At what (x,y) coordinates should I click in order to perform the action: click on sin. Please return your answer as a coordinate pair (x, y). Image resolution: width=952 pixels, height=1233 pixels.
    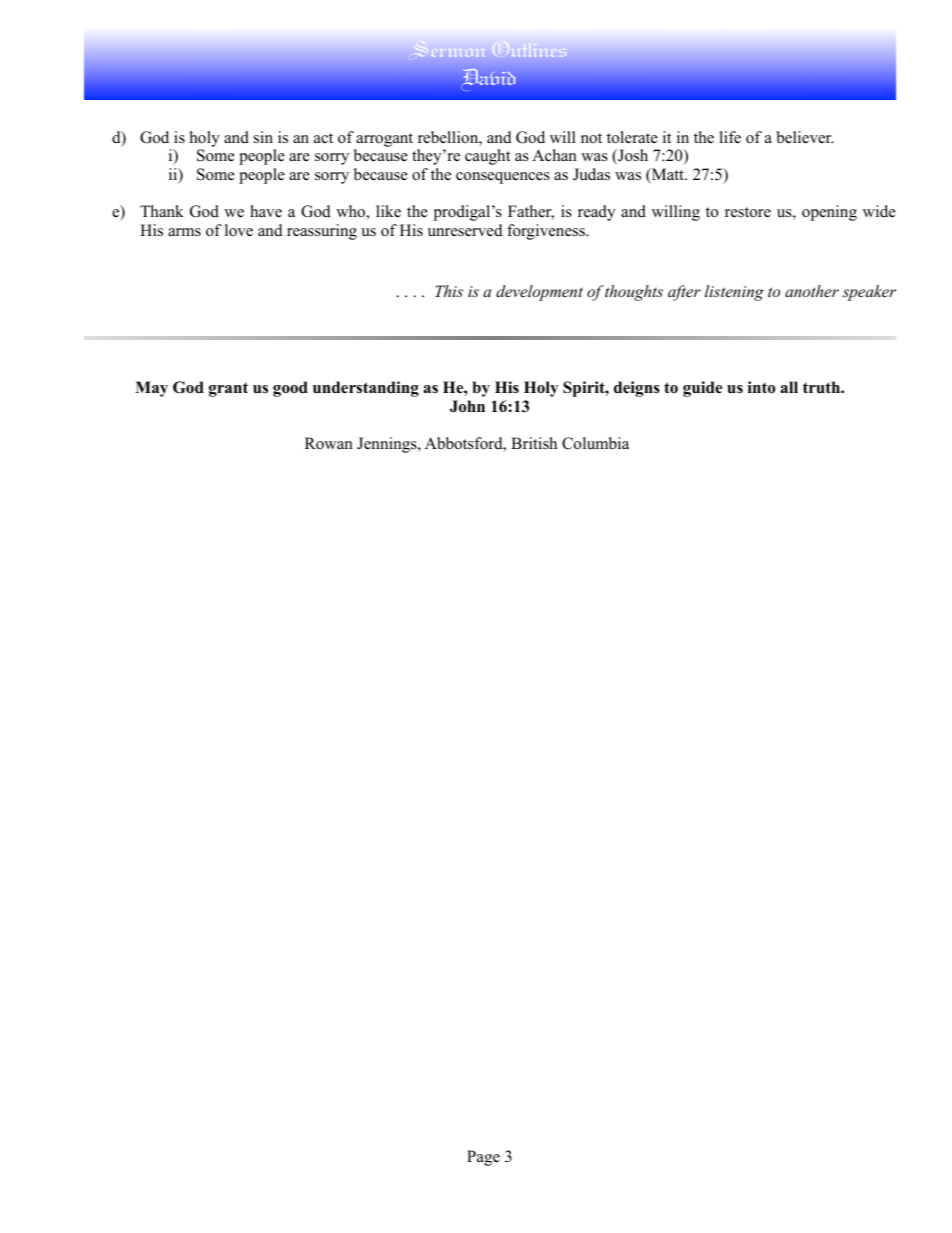
    Looking at the image, I should click on (263, 137).
